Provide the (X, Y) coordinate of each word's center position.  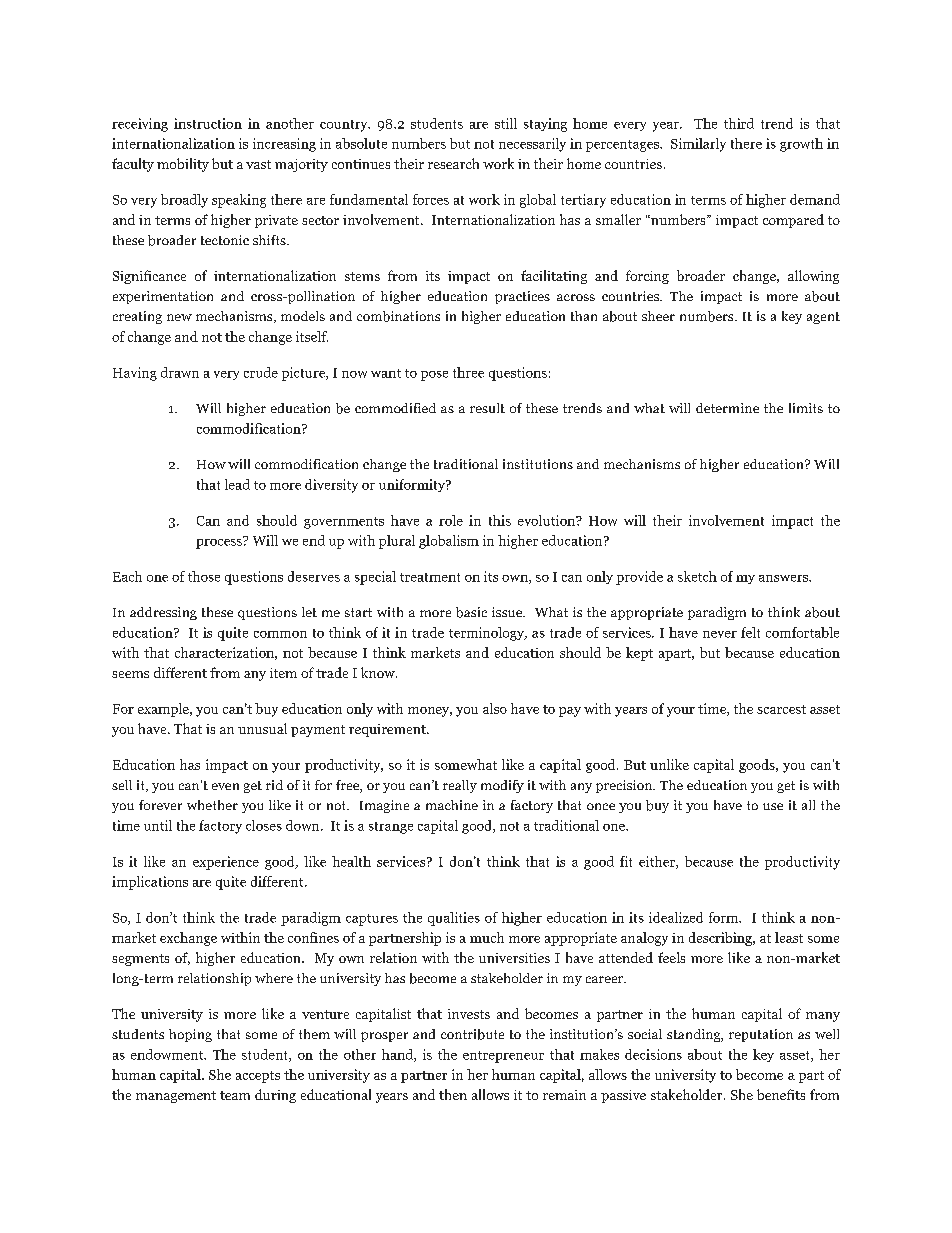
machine (452, 805)
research (453, 163)
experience (226, 863)
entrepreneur (503, 1057)
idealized (676, 917)
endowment (168, 1054)
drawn (180, 372)
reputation (761, 1035)
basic (471, 612)
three (468, 372)
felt (750, 632)
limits (806, 408)
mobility (183, 165)
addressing (163, 613)
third (739, 123)
